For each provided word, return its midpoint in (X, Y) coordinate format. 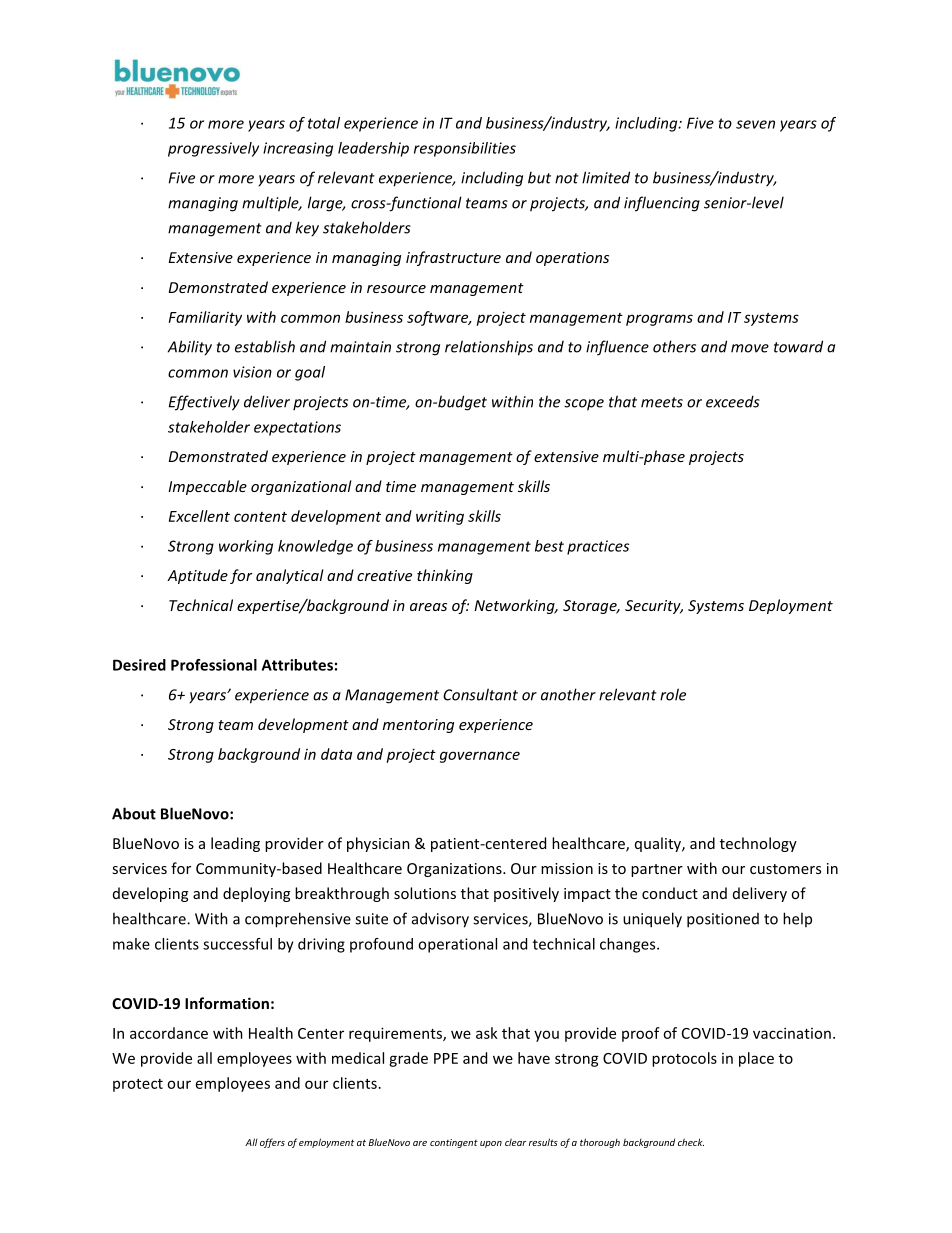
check (691, 1142)
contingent (454, 1143)
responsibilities (465, 149)
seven (755, 124)
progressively (213, 149)
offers (272, 1143)
